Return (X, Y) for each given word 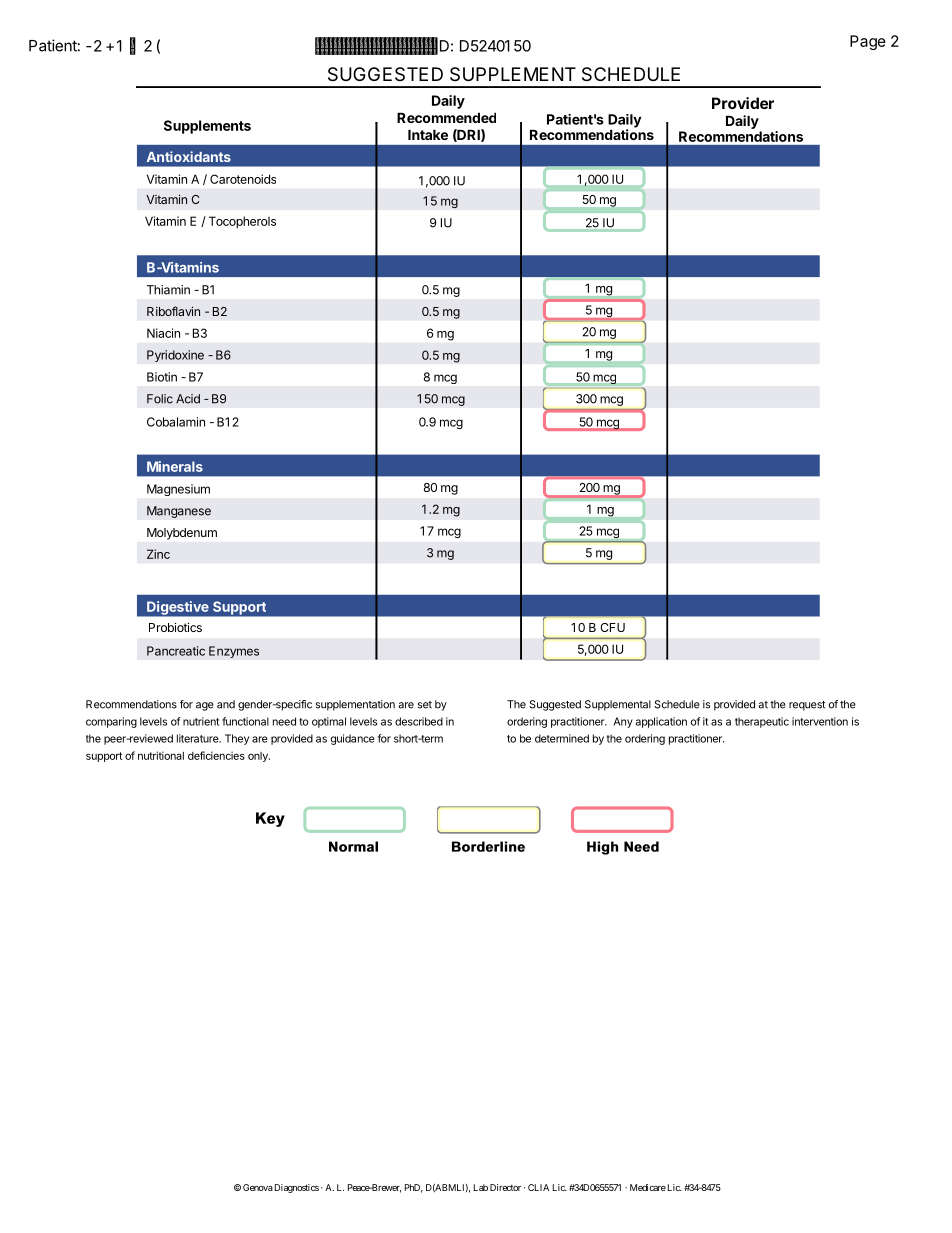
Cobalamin (176, 422)
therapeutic (762, 722)
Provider (743, 103)
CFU (613, 627)
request (807, 706)
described (419, 721)
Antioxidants (189, 156)
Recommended (446, 117)
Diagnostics (297, 1188)
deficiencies (216, 755)
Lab (481, 1187)
